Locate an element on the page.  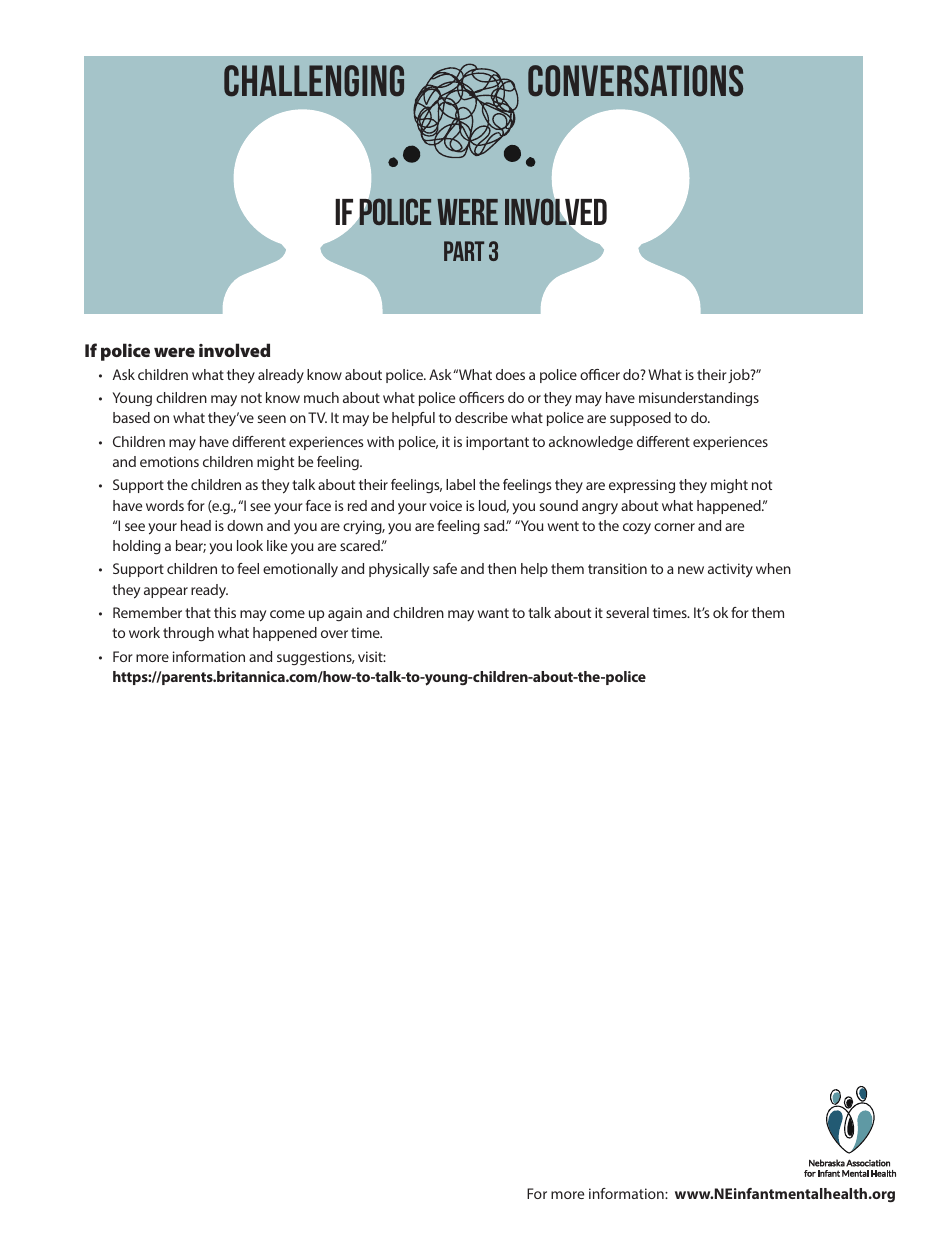
challenging is located at coordinates (314, 81).
